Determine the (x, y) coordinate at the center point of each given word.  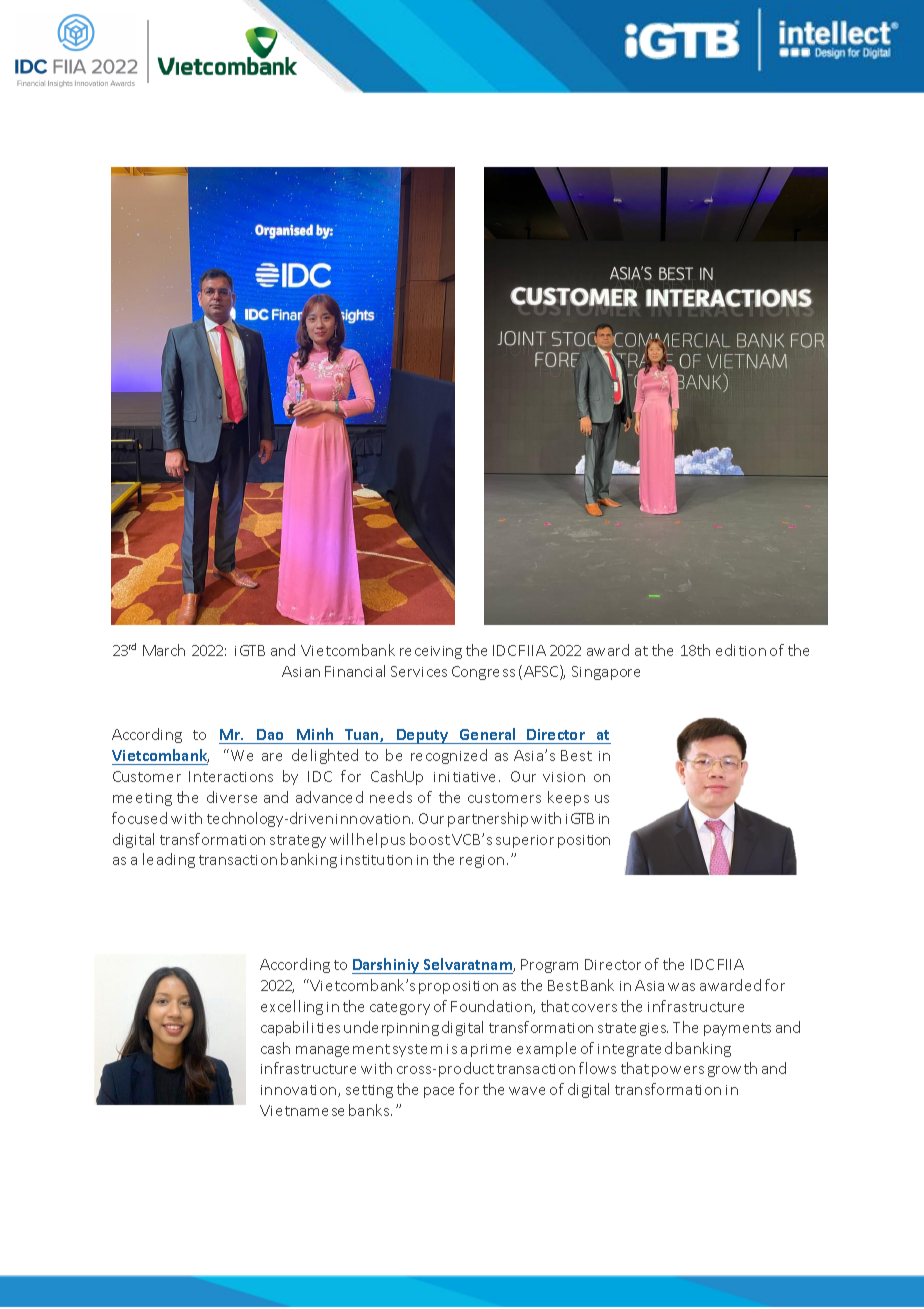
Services (419, 671)
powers (678, 1071)
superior (525, 841)
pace (439, 1092)
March (164, 650)
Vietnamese (302, 1110)
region (482, 861)
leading (169, 860)
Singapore (606, 673)
